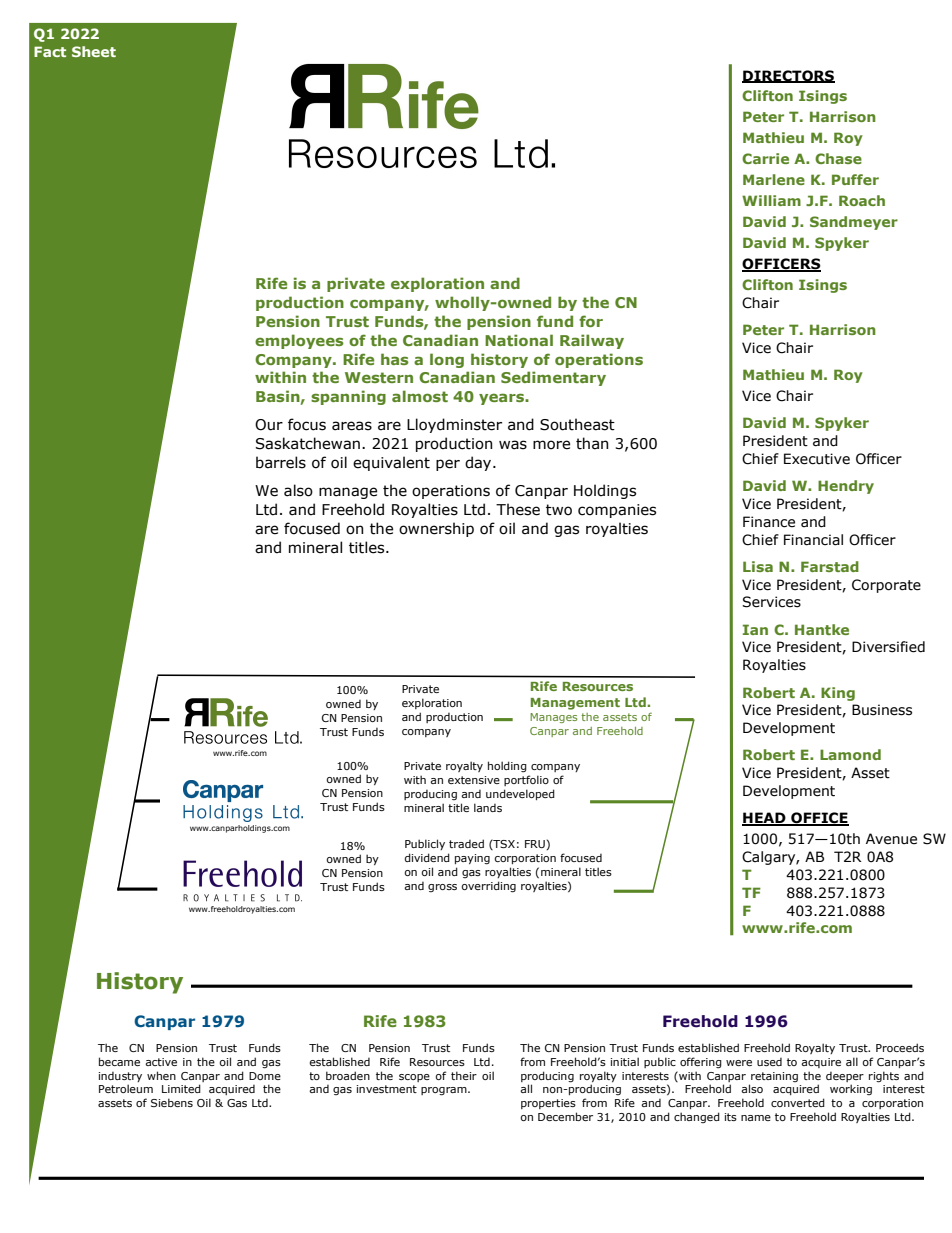 This screenshot has width=952, height=1233. What do you see at coordinates (474, 780) in the screenshot?
I see `extensive` at bounding box center [474, 780].
